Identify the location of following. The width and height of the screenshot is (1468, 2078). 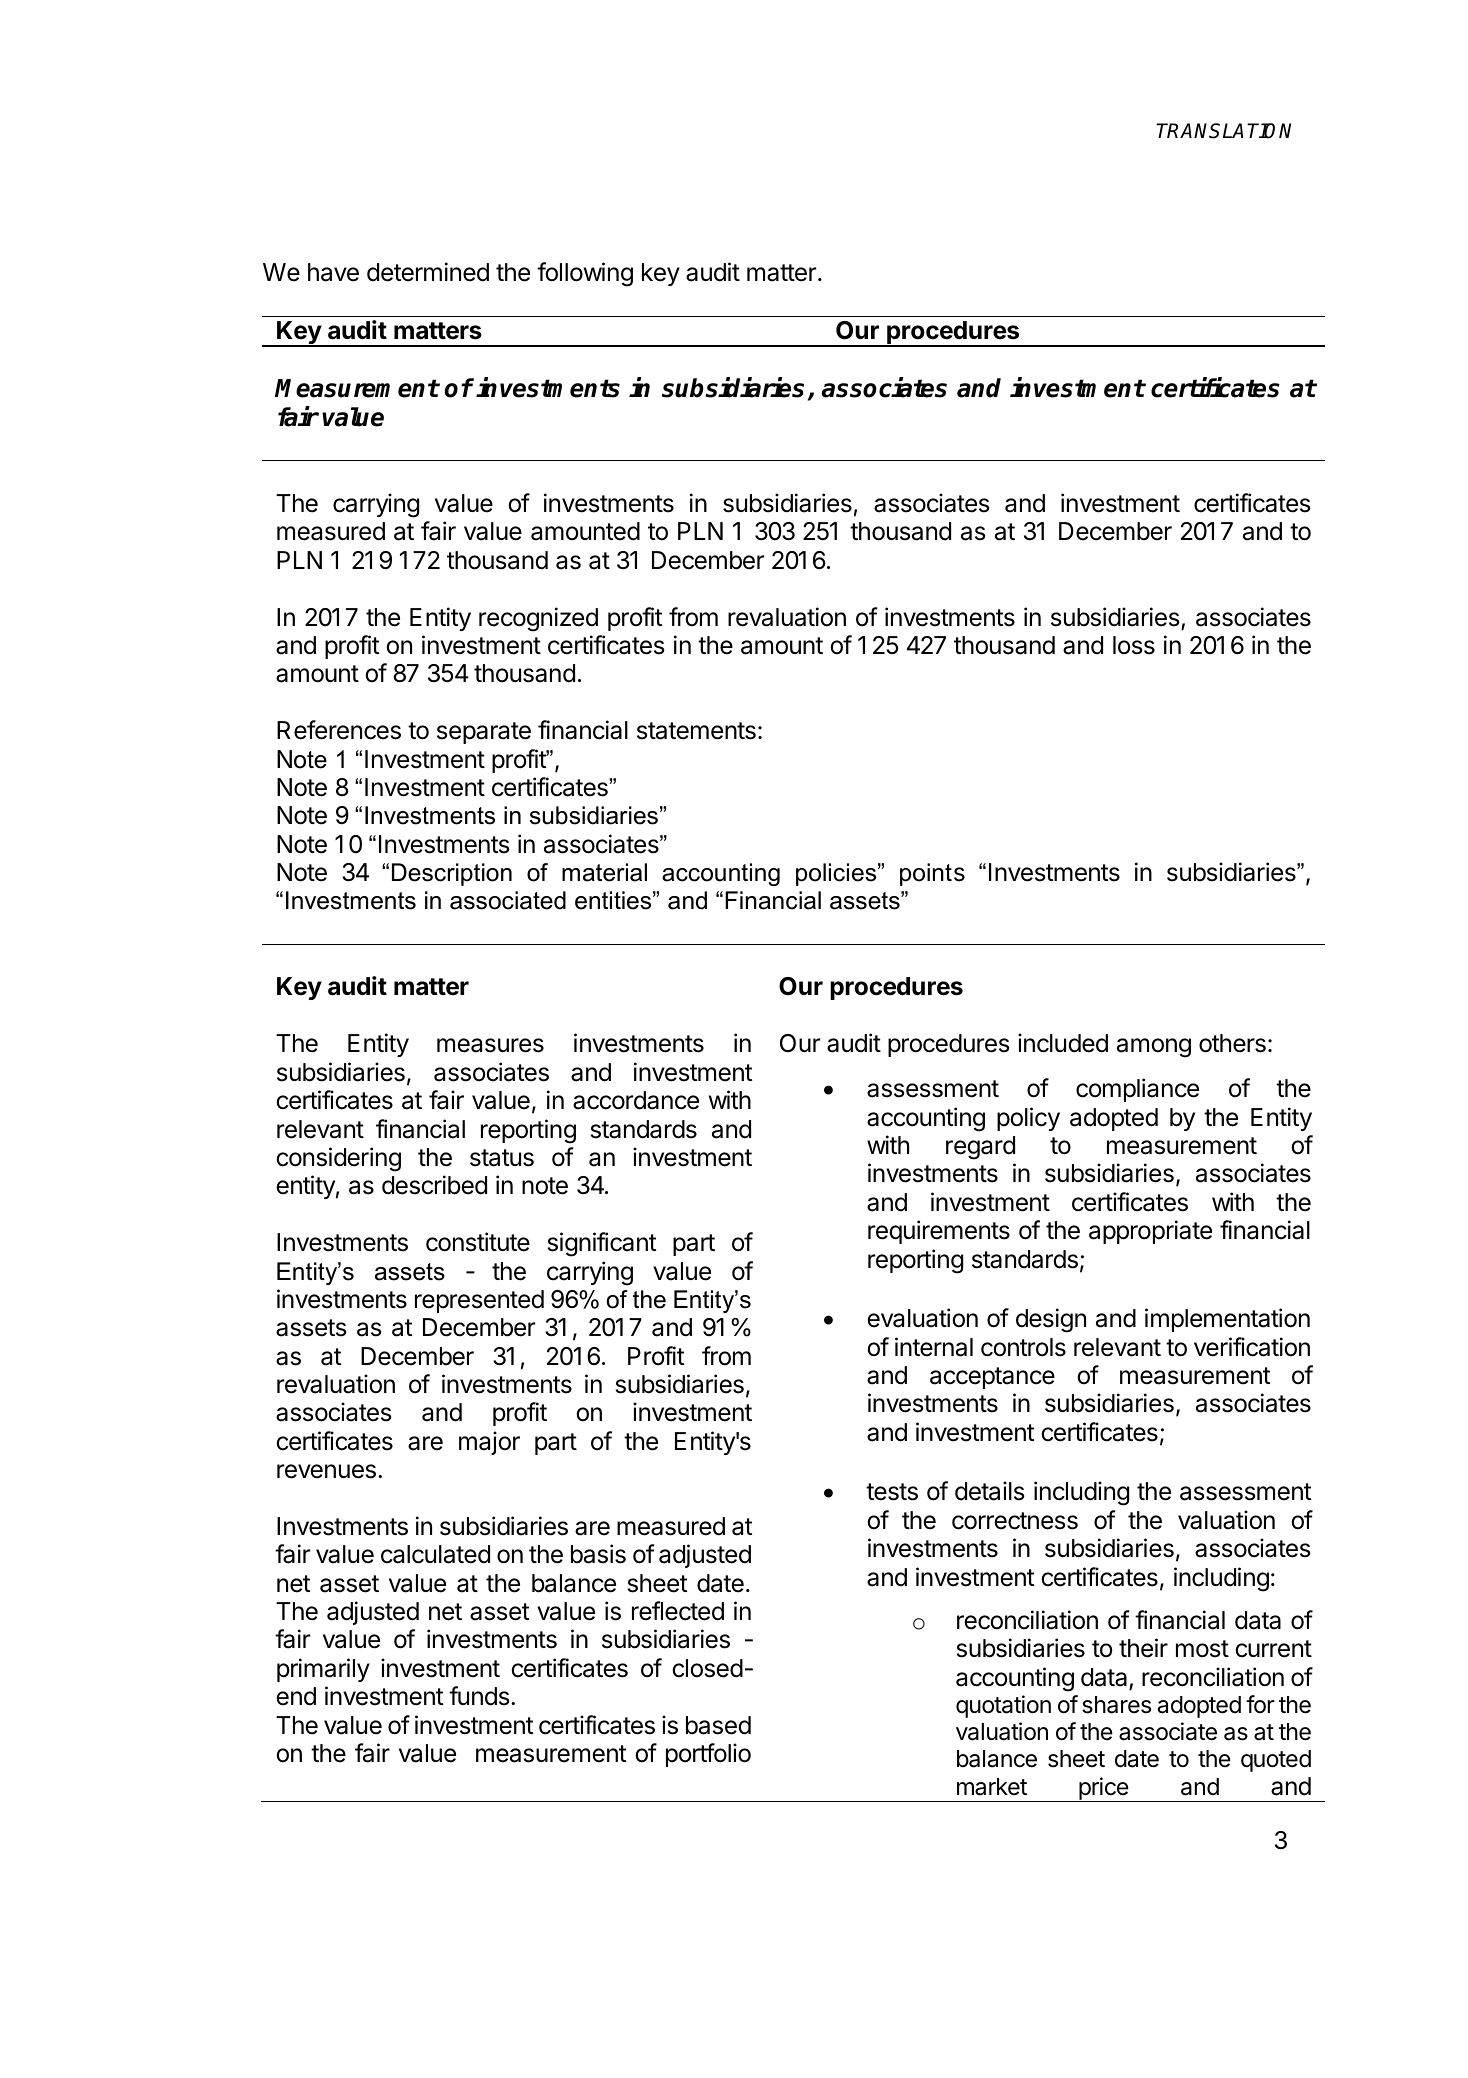
(585, 274).
